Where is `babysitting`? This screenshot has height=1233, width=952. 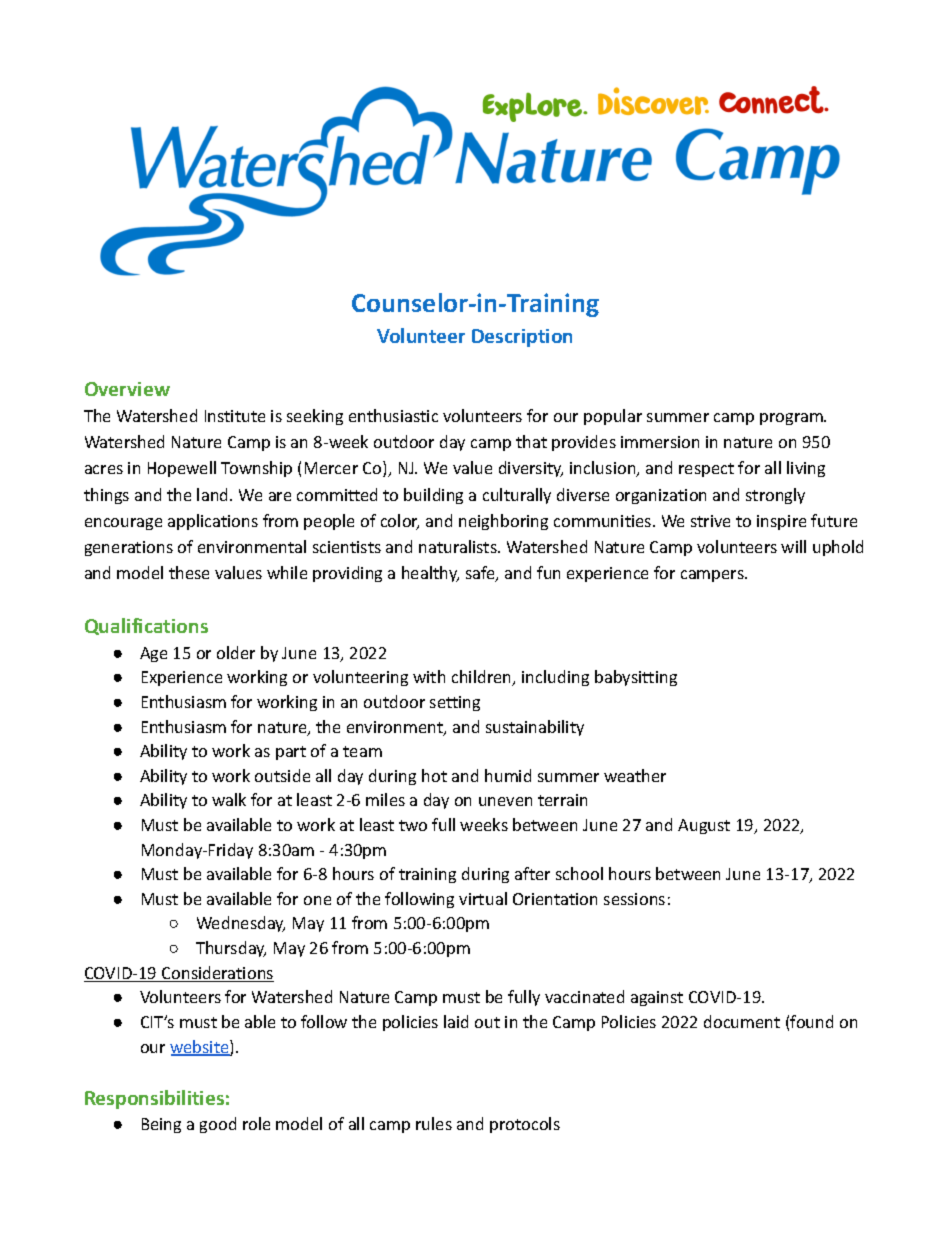
babysitting is located at coordinates (636, 678).
